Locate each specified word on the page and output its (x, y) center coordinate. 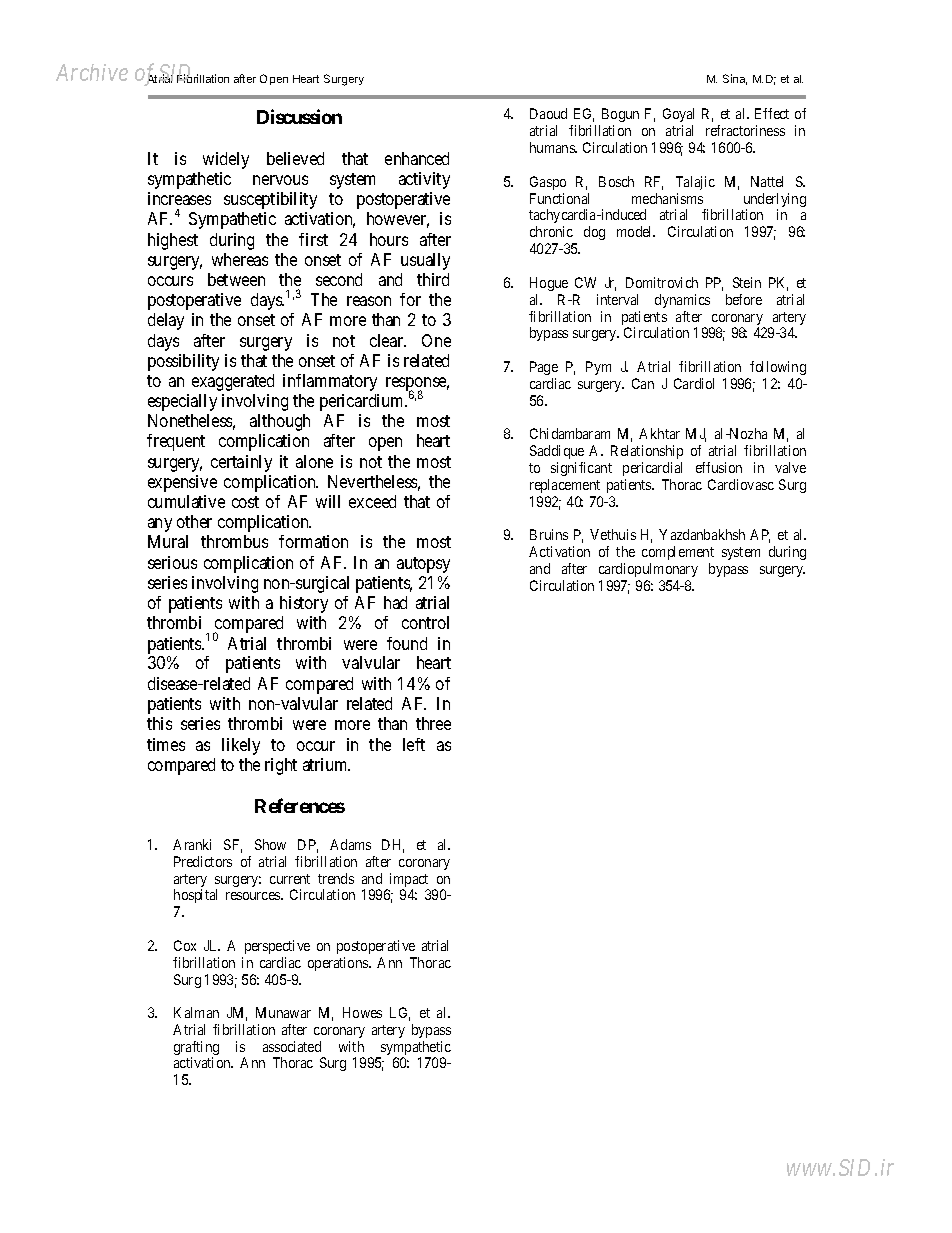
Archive (92, 72)
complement (678, 553)
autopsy (423, 565)
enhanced (417, 158)
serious (172, 562)
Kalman (196, 1012)
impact (408, 881)
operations (339, 964)
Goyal (678, 117)
